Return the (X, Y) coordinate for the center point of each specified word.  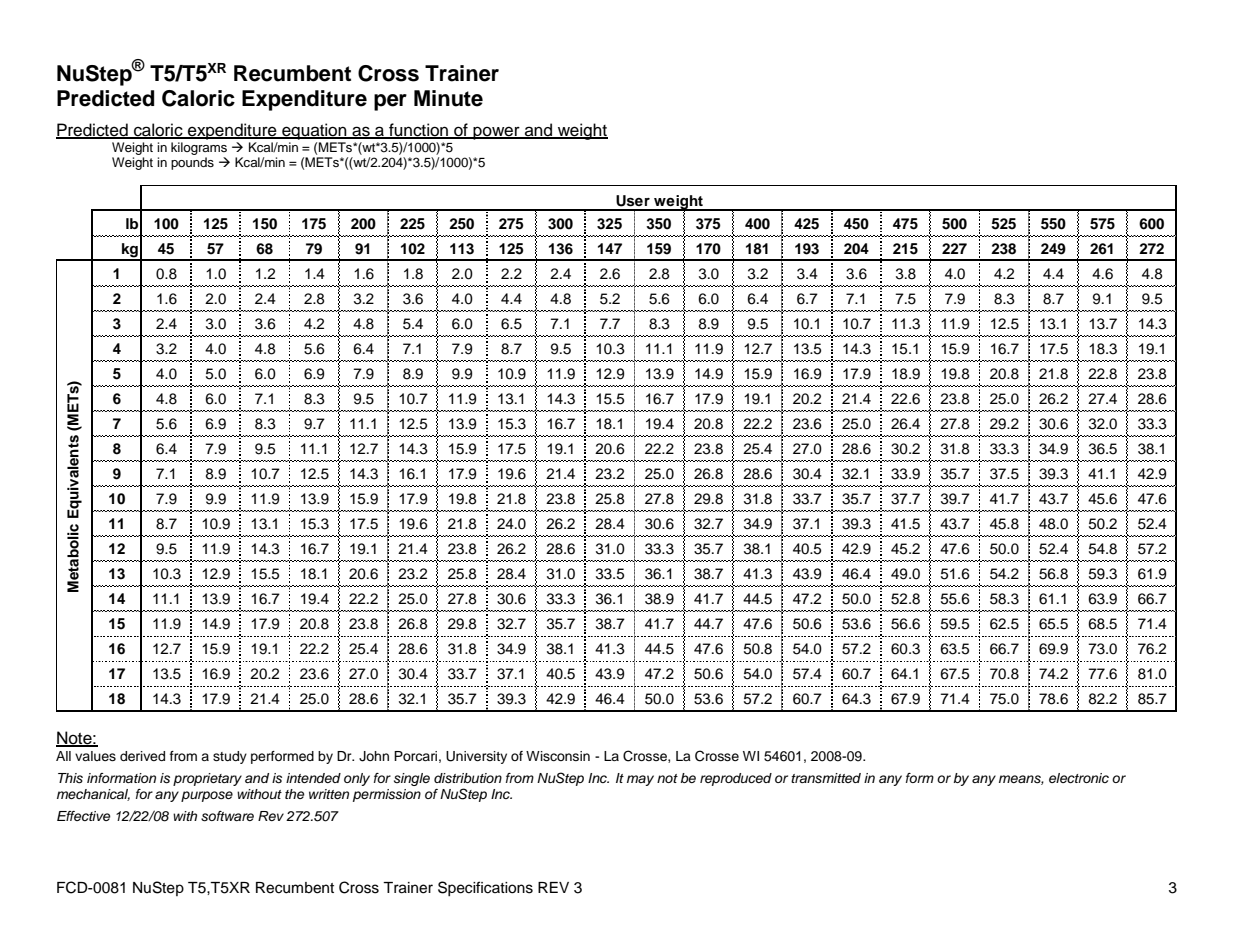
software (227, 816)
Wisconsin (558, 756)
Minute (448, 98)
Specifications (485, 888)
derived (142, 756)
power (497, 133)
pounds (192, 163)
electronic (1079, 778)
